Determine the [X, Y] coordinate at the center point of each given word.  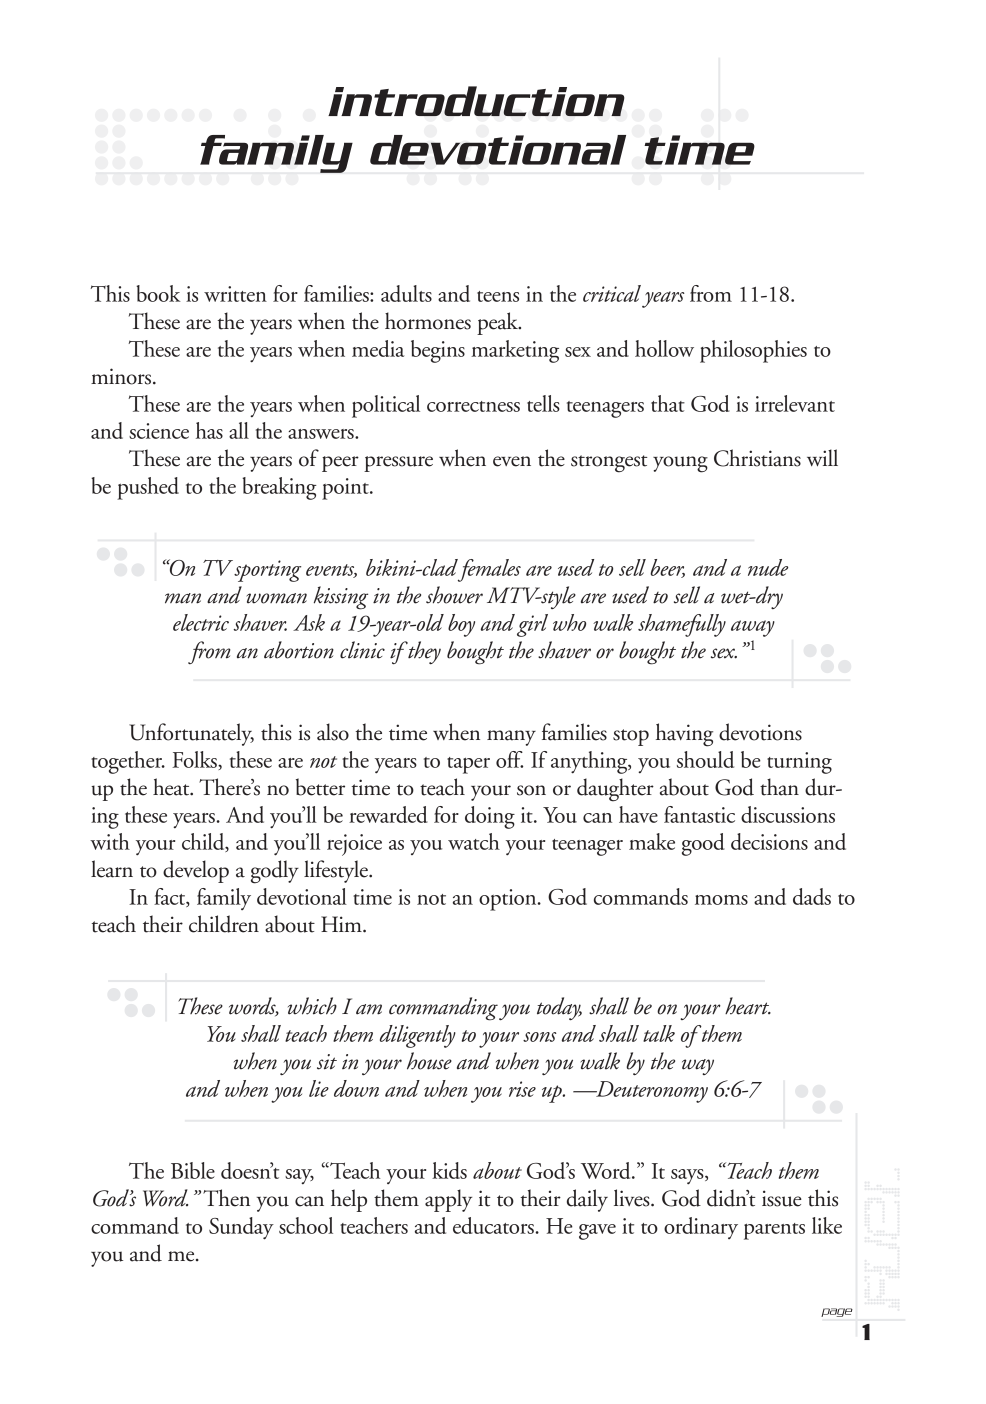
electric [201, 622]
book [158, 293]
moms [721, 900]
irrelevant [795, 403]
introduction [476, 101]
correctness [473, 406]
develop [196, 871]
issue [782, 1198]
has [209, 430]
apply [448, 1200]
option [509, 900]
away [753, 628]
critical [612, 293]
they [423, 652]
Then [226, 1198]
